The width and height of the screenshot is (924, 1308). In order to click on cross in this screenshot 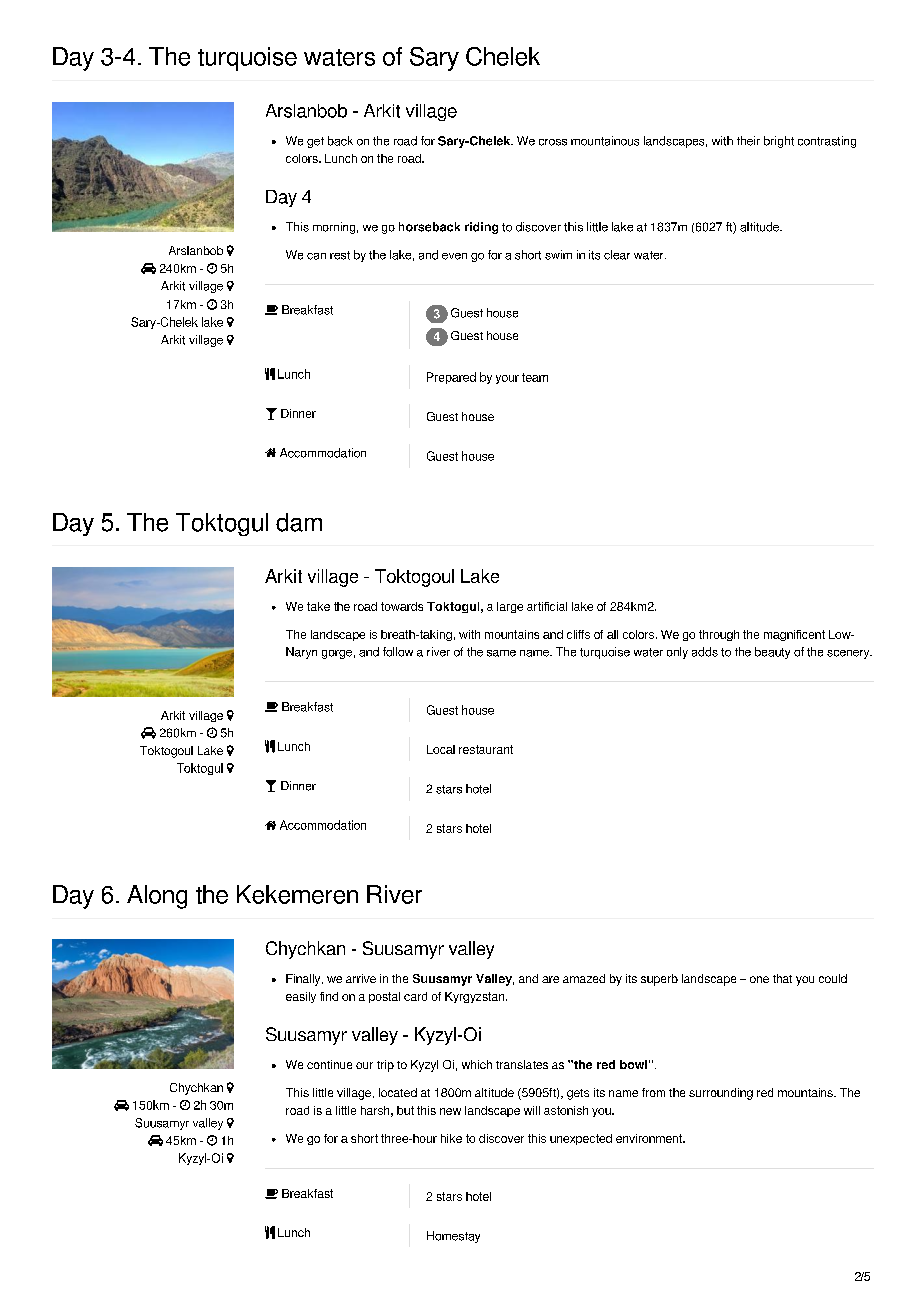, I will do `click(553, 142)`.
